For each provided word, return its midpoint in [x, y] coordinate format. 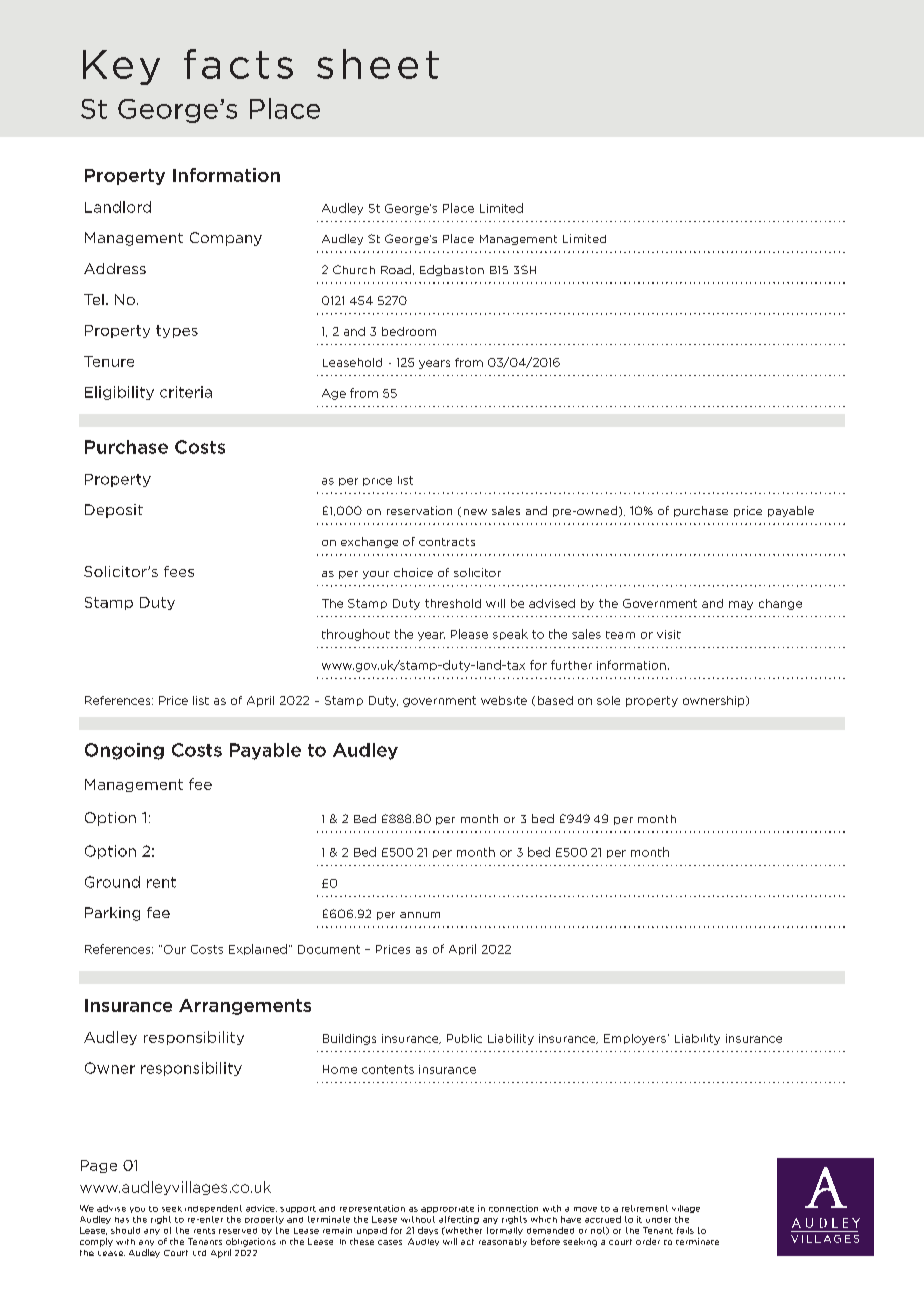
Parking [112, 914]
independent [213, 1209]
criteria [186, 392]
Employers [635, 1039]
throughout [356, 635]
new [475, 512]
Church [354, 269]
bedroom [409, 331]
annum [420, 915]
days [428, 1231]
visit [669, 634]
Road [396, 269]
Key [121, 67]
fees [179, 571]
